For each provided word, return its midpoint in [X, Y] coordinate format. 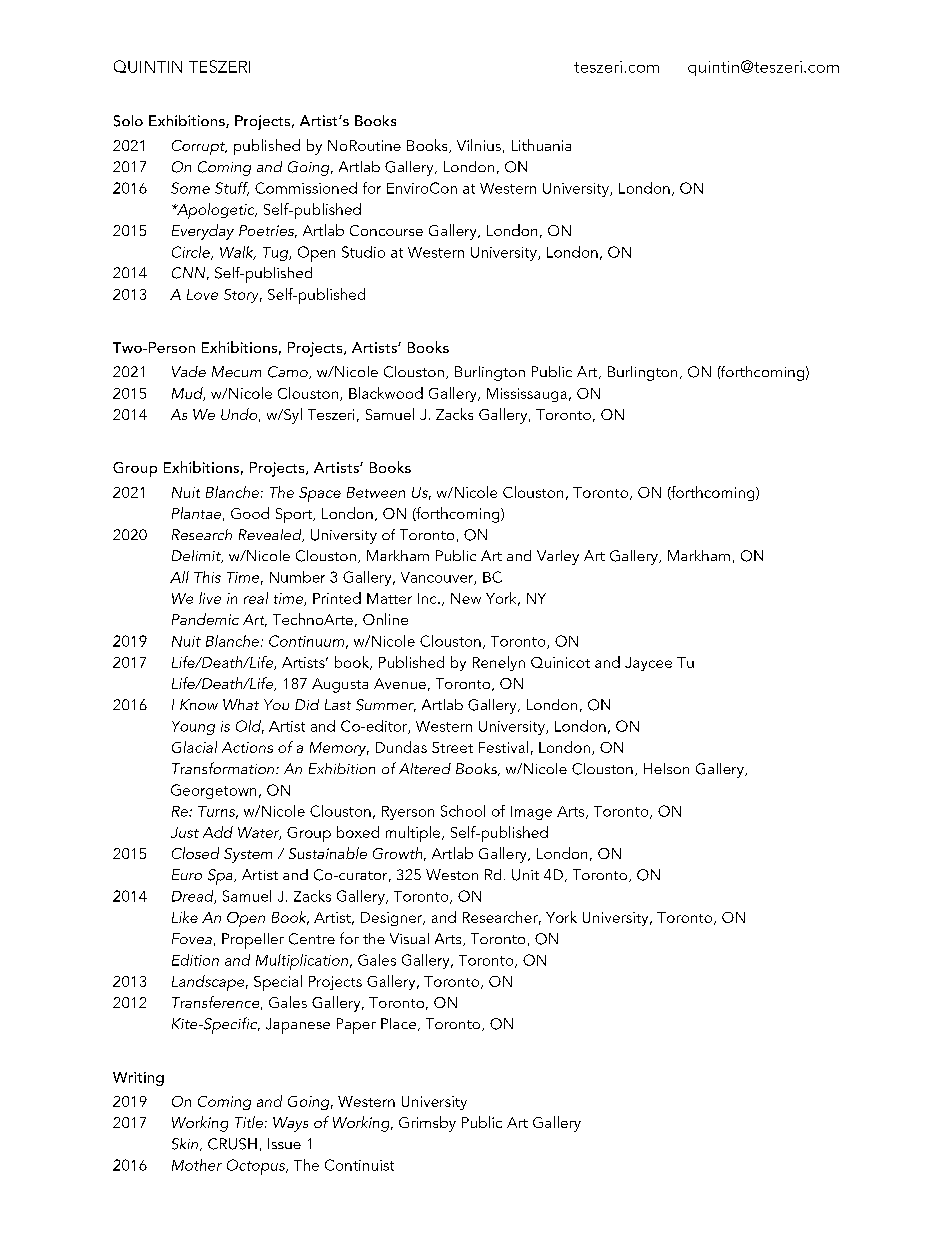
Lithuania [541, 145]
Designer [393, 919]
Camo [289, 372]
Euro [187, 874]
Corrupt [199, 147]
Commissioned [306, 188]
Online [385, 619]
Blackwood [386, 393]
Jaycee [648, 664]
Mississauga [527, 395]
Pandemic [205, 619]
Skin [186, 1144]
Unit [525, 875]
